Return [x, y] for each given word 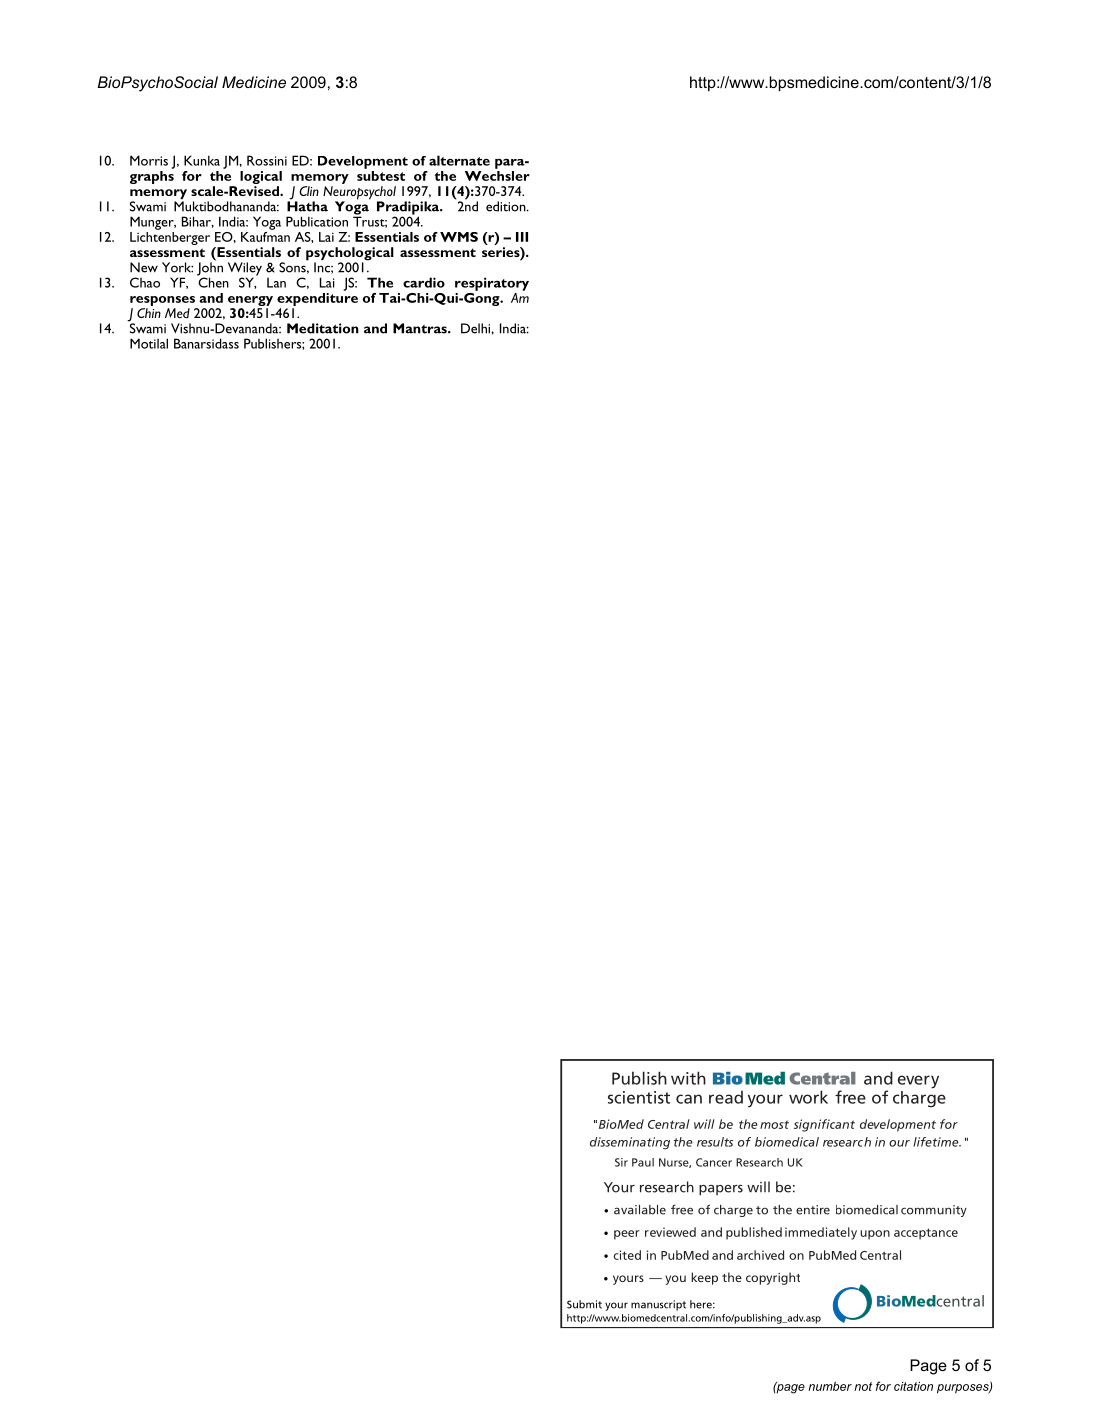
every [918, 1082]
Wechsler [497, 176]
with [688, 1078]
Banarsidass [206, 343]
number [830, 1386]
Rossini [267, 160]
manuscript [658, 1305]
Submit [584, 1304]
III [522, 237]
